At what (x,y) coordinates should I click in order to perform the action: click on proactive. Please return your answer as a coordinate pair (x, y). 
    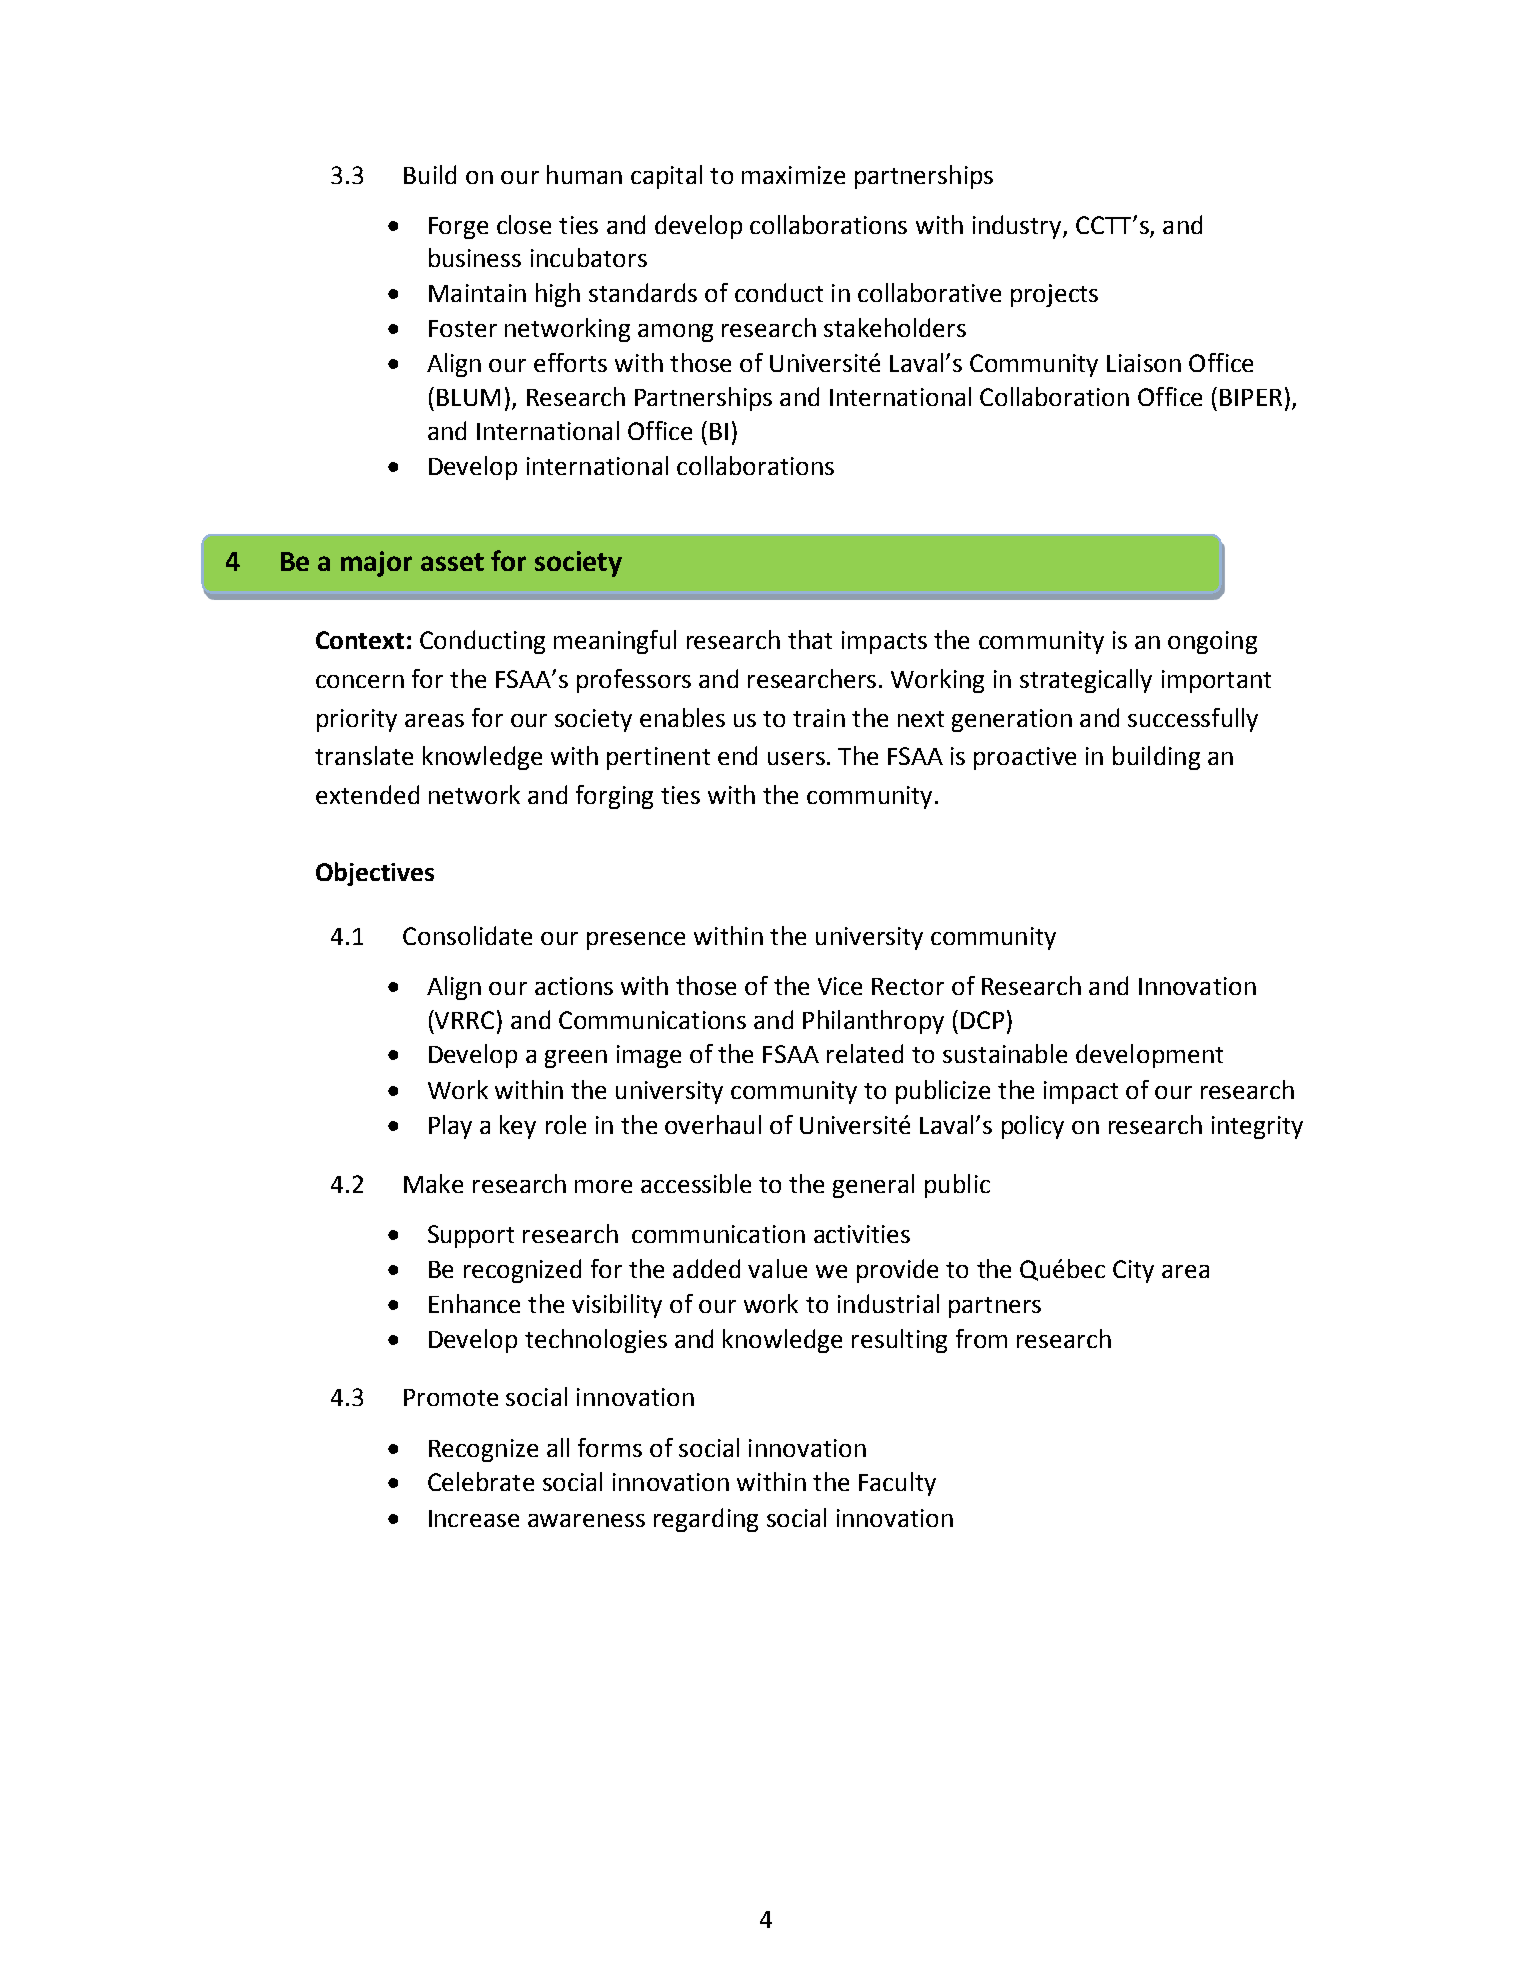
    Looking at the image, I should click on (1025, 758).
